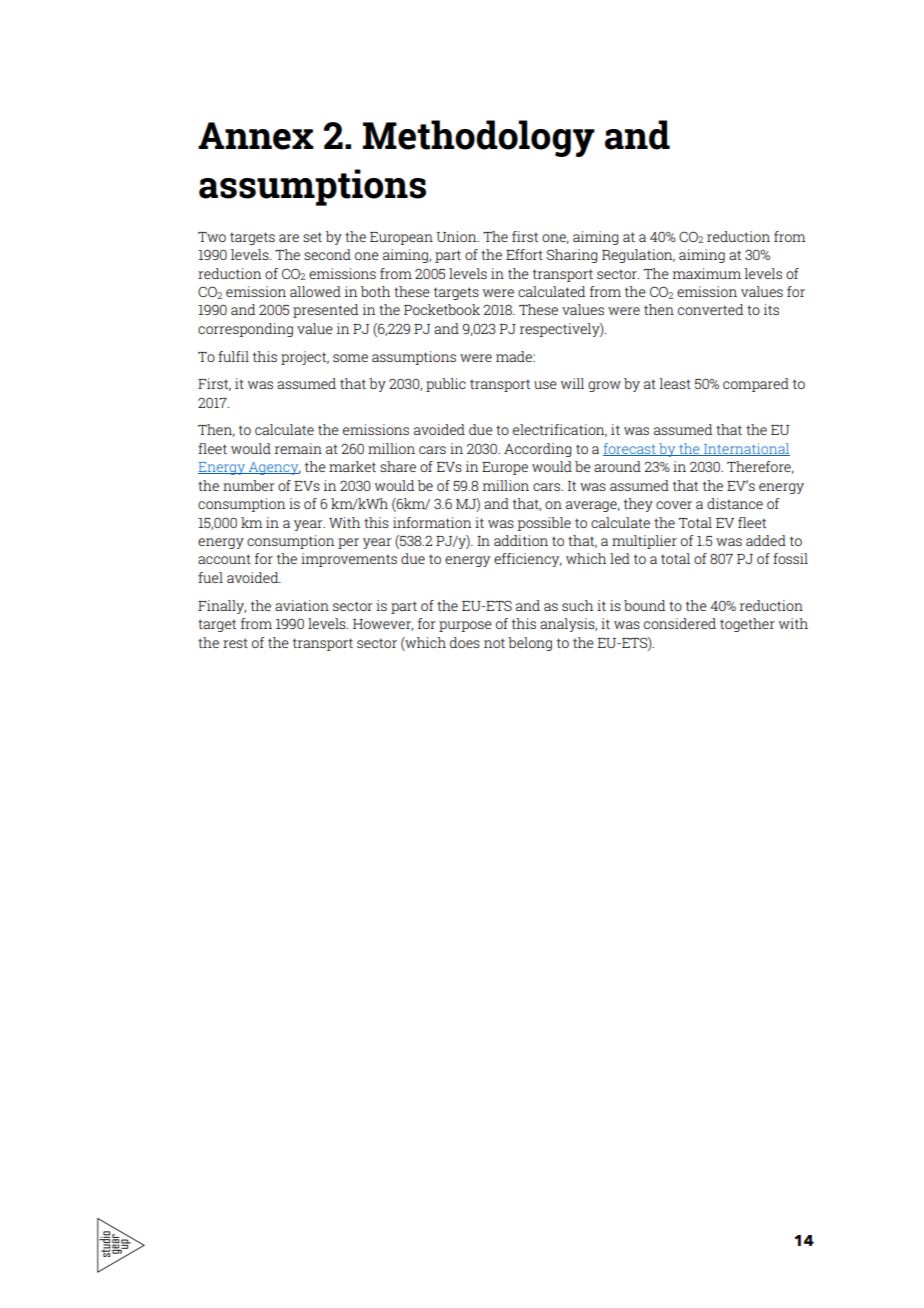 Image resolution: width=924 pixels, height=1308 pixels. I want to click on Regulation, so click(638, 256).
